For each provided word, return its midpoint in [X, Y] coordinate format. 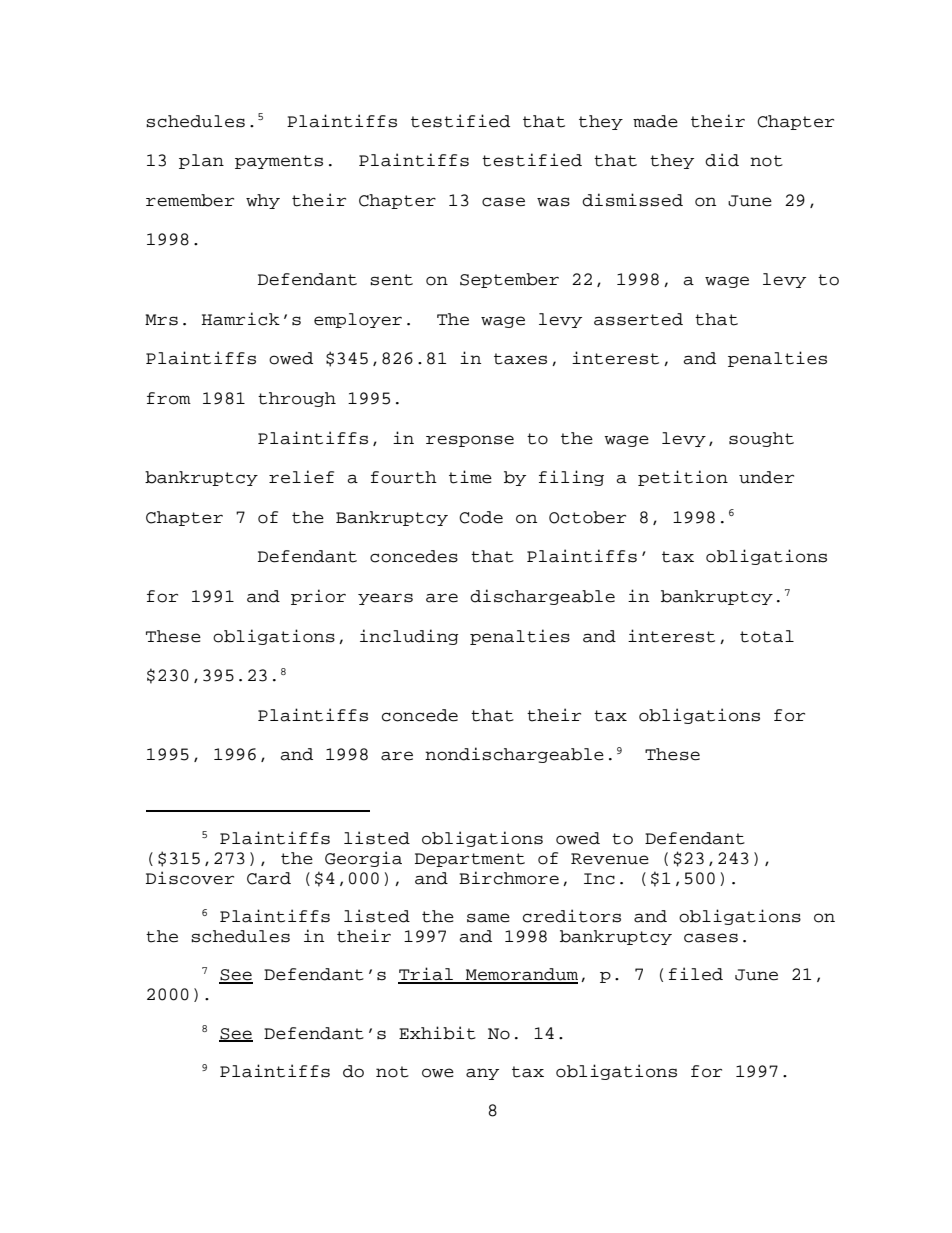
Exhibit [437, 1033]
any [482, 1074]
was [553, 202]
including [409, 637]
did [722, 160]
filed [696, 974]
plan [201, 161]
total [767, 636]
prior [318, 597]
